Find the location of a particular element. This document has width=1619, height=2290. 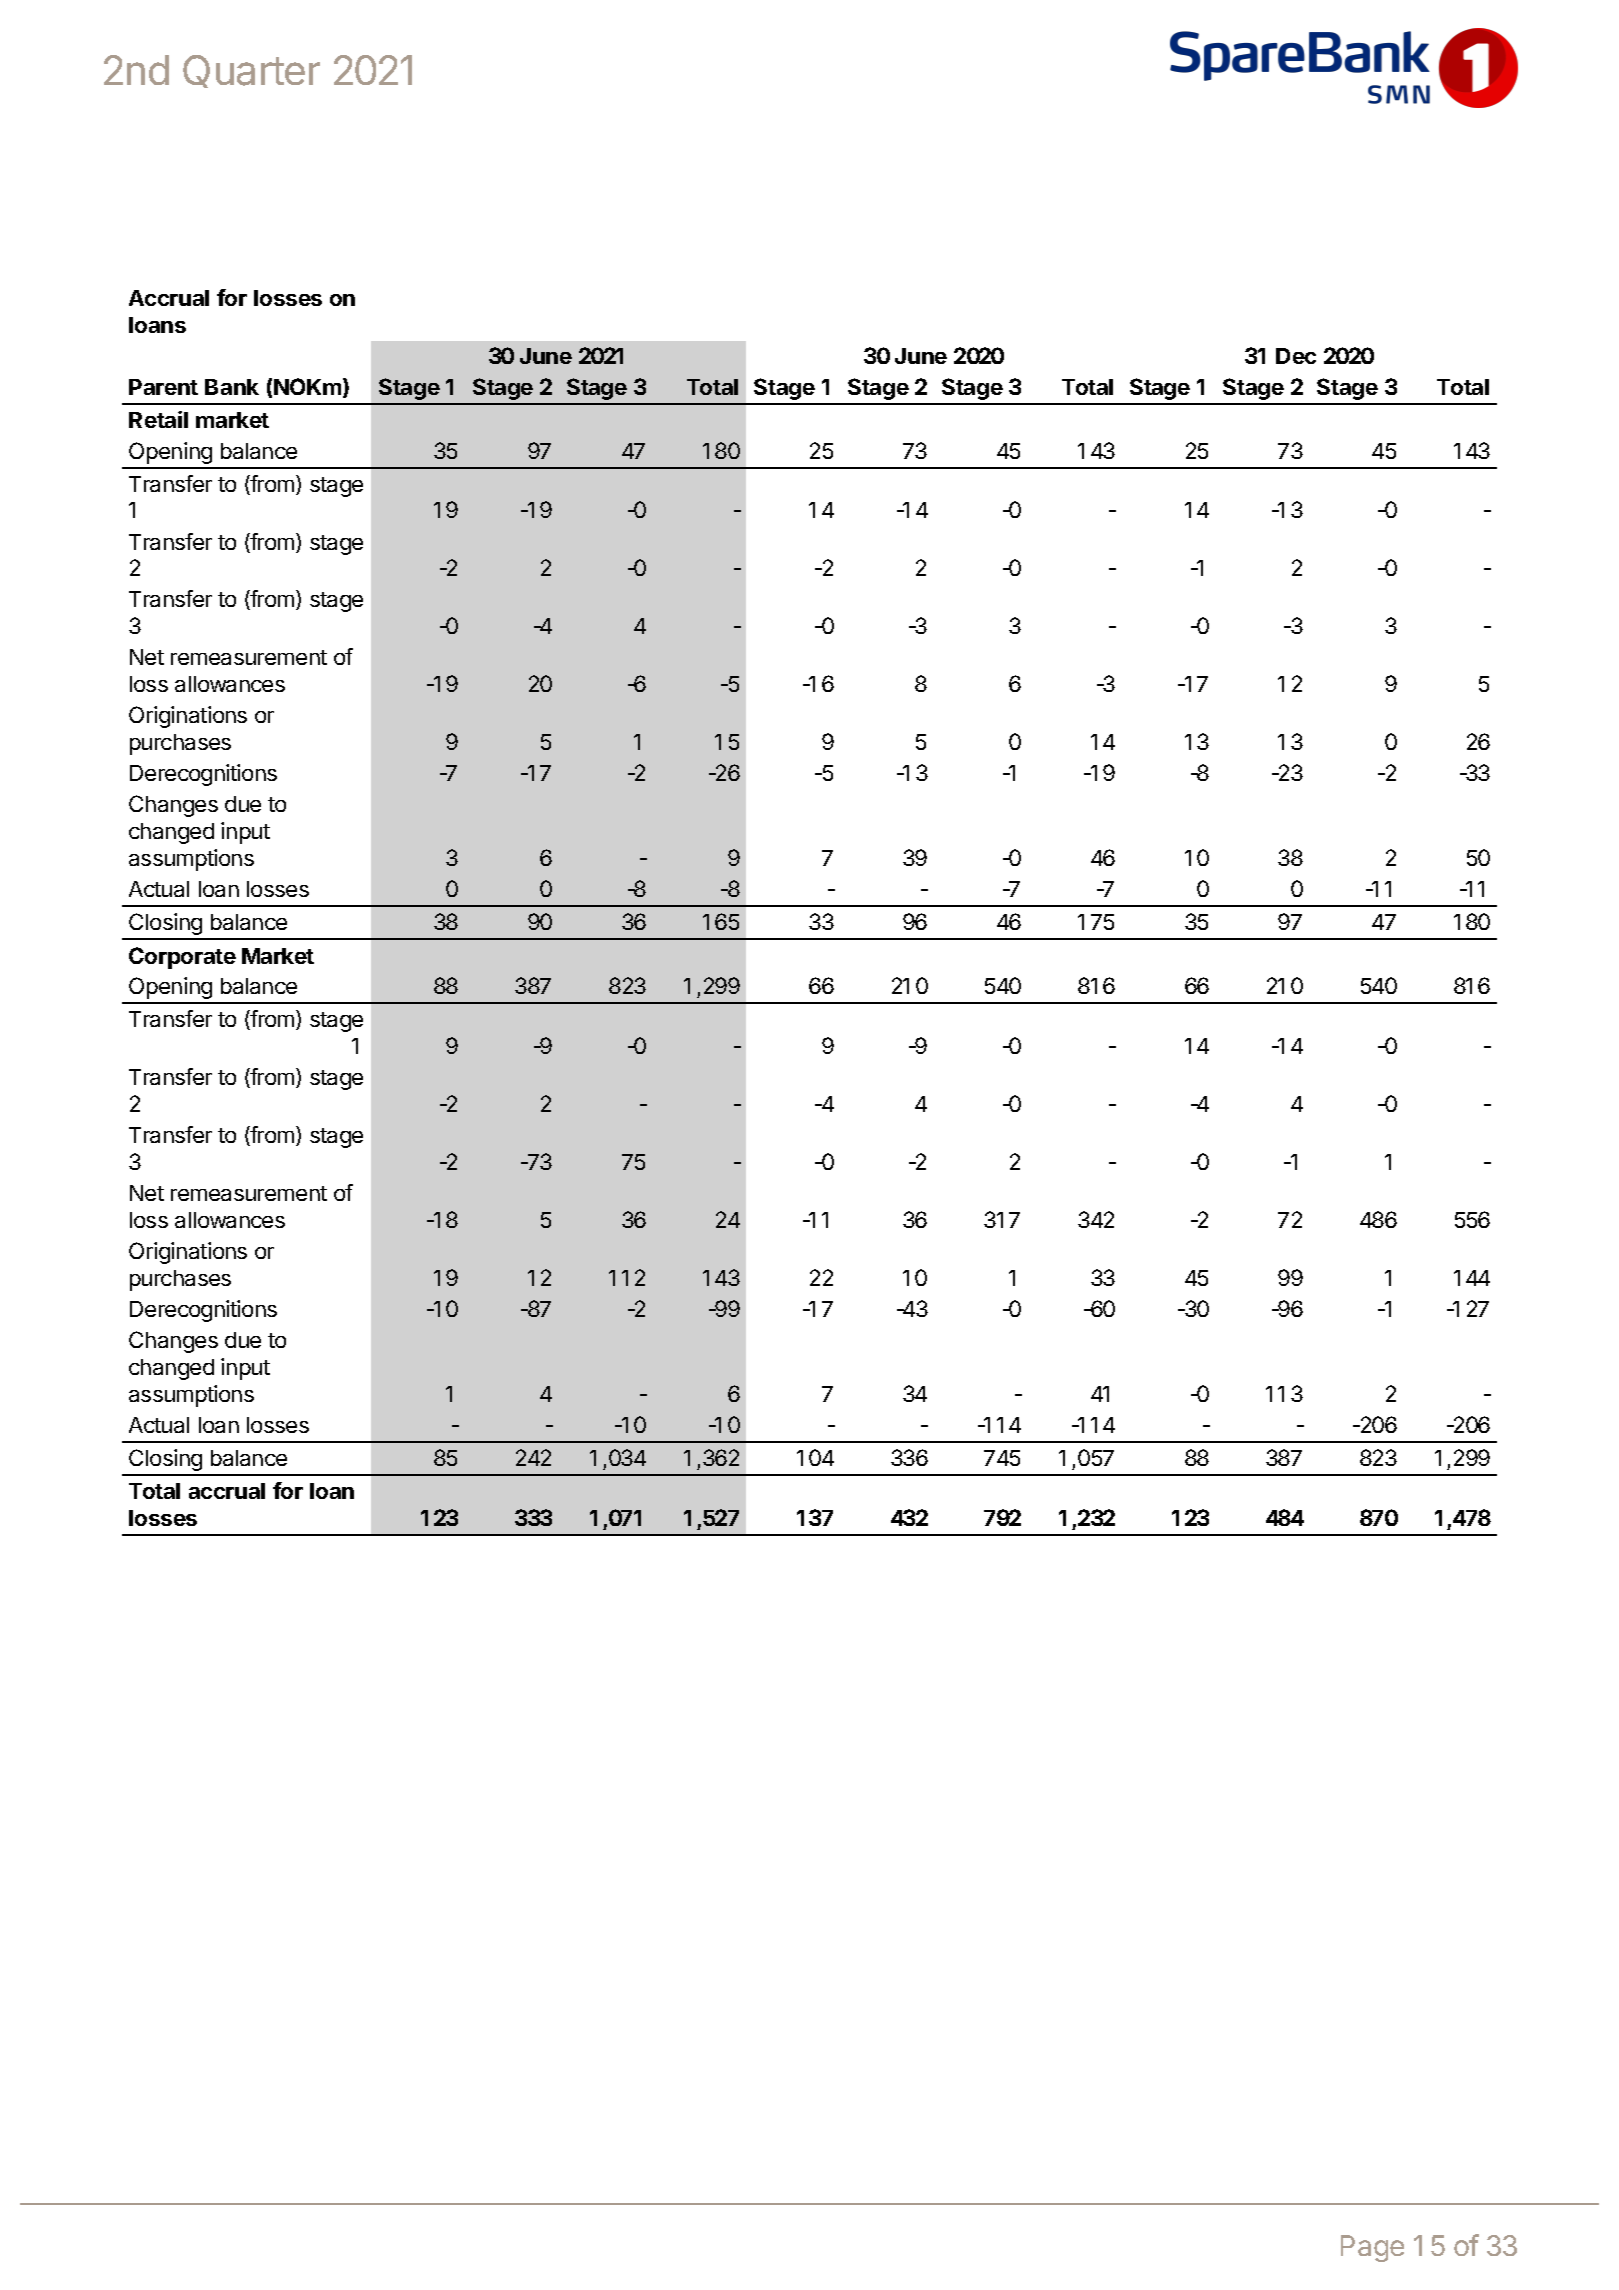

Dec is located at coordinates (1296, 356).
